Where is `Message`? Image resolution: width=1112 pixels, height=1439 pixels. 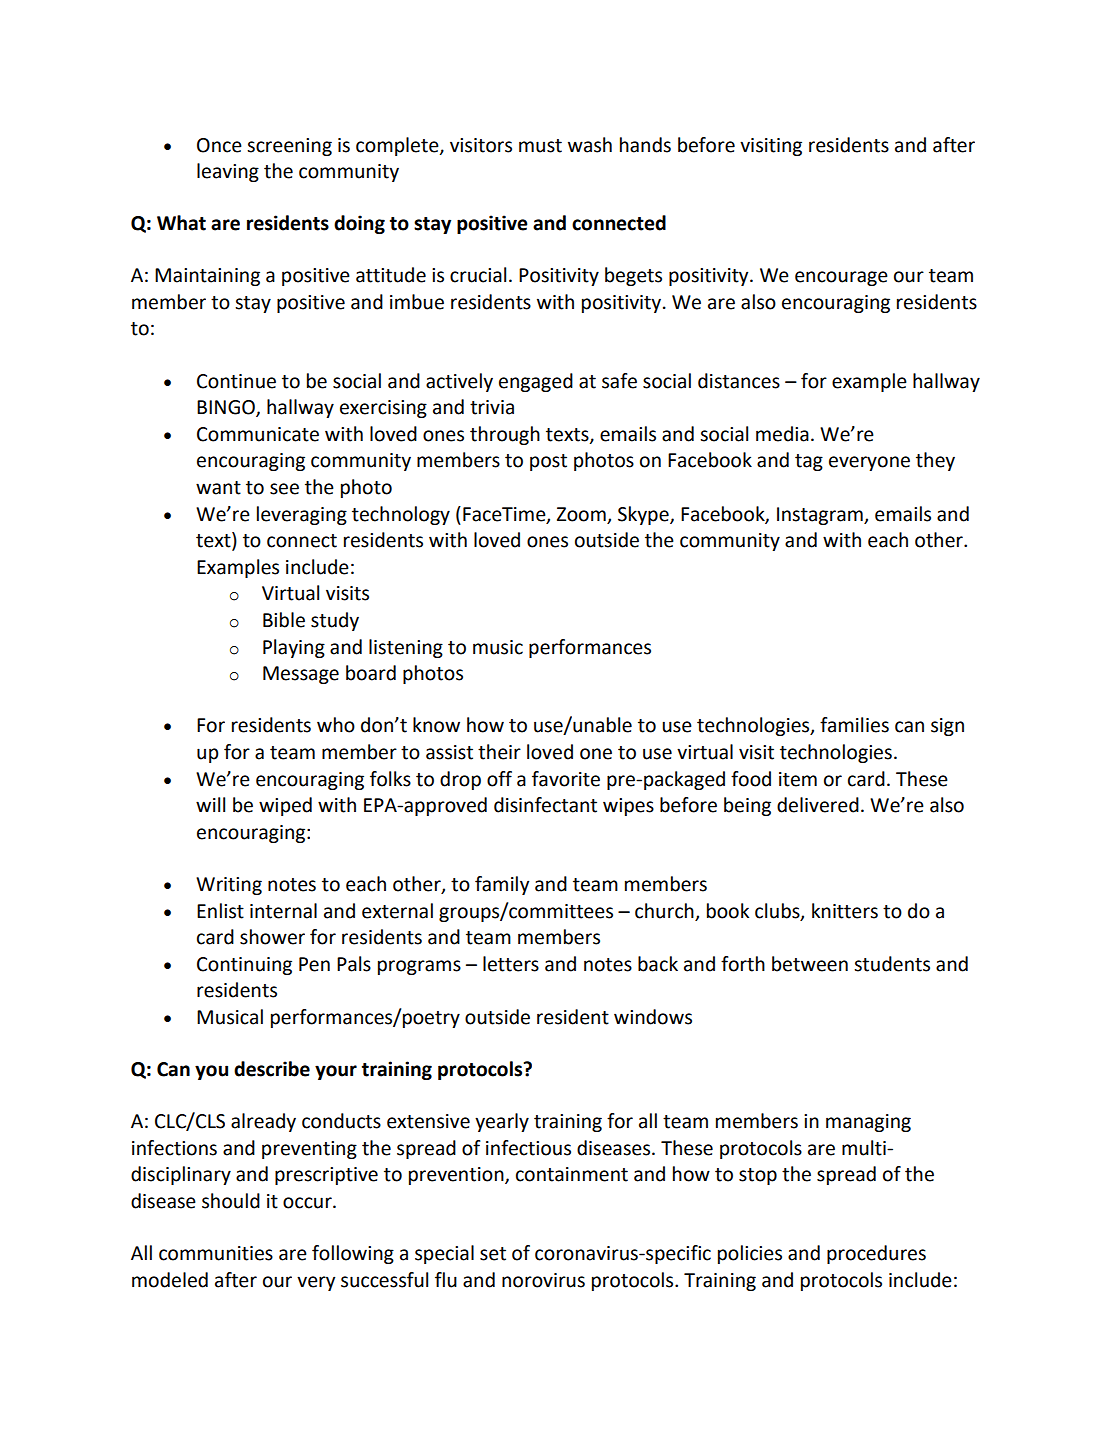 Message is located at coordinates (301, 675).
